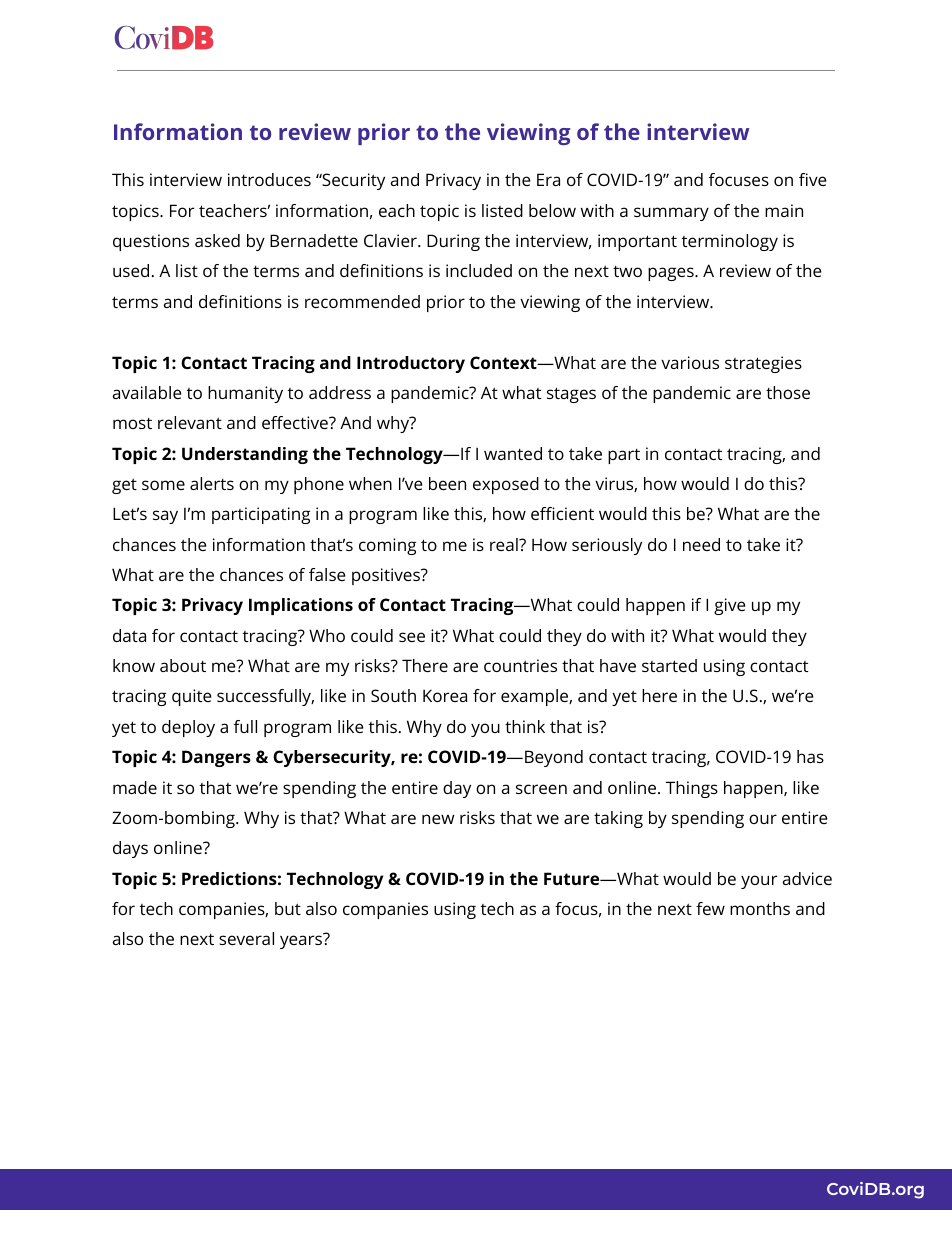 This image has height=1233, width=952. What do you see at coordinates (784, 210) in the image?
I see `main` at bounding box center [784, 210].
